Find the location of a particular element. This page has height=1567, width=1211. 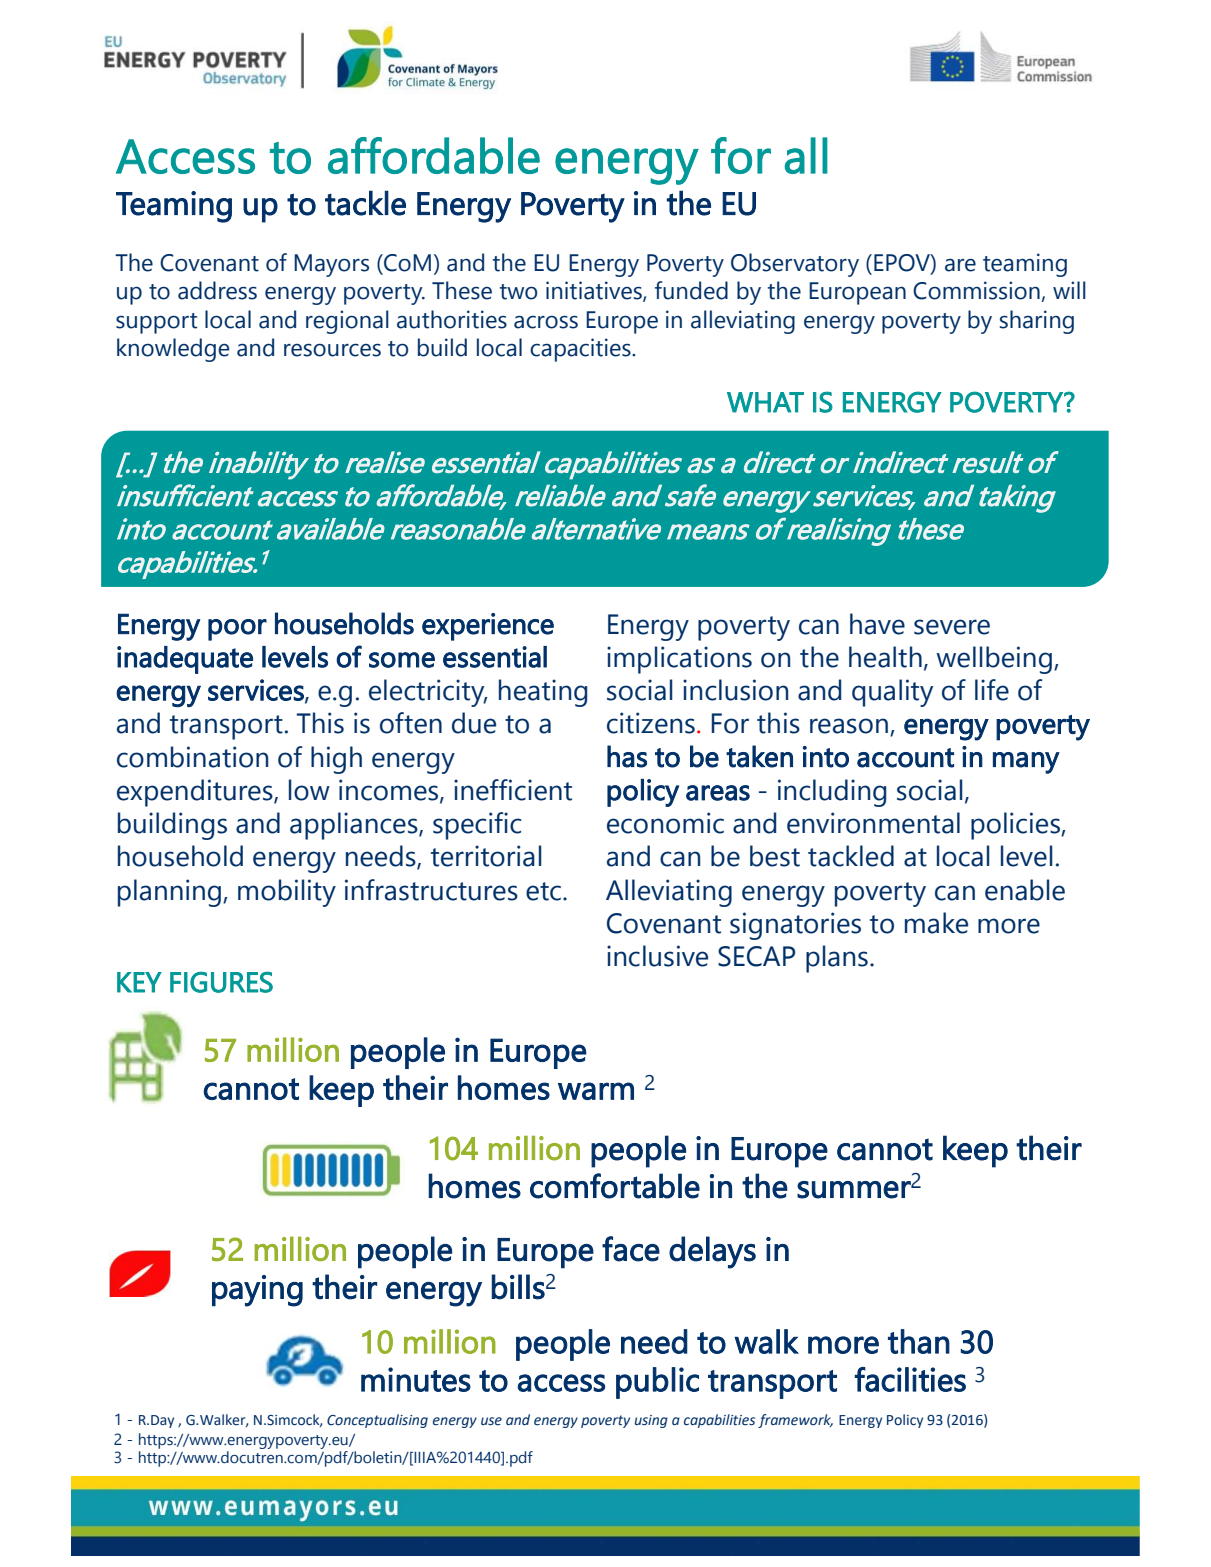

Commission is located at coordinates (976, 290).
